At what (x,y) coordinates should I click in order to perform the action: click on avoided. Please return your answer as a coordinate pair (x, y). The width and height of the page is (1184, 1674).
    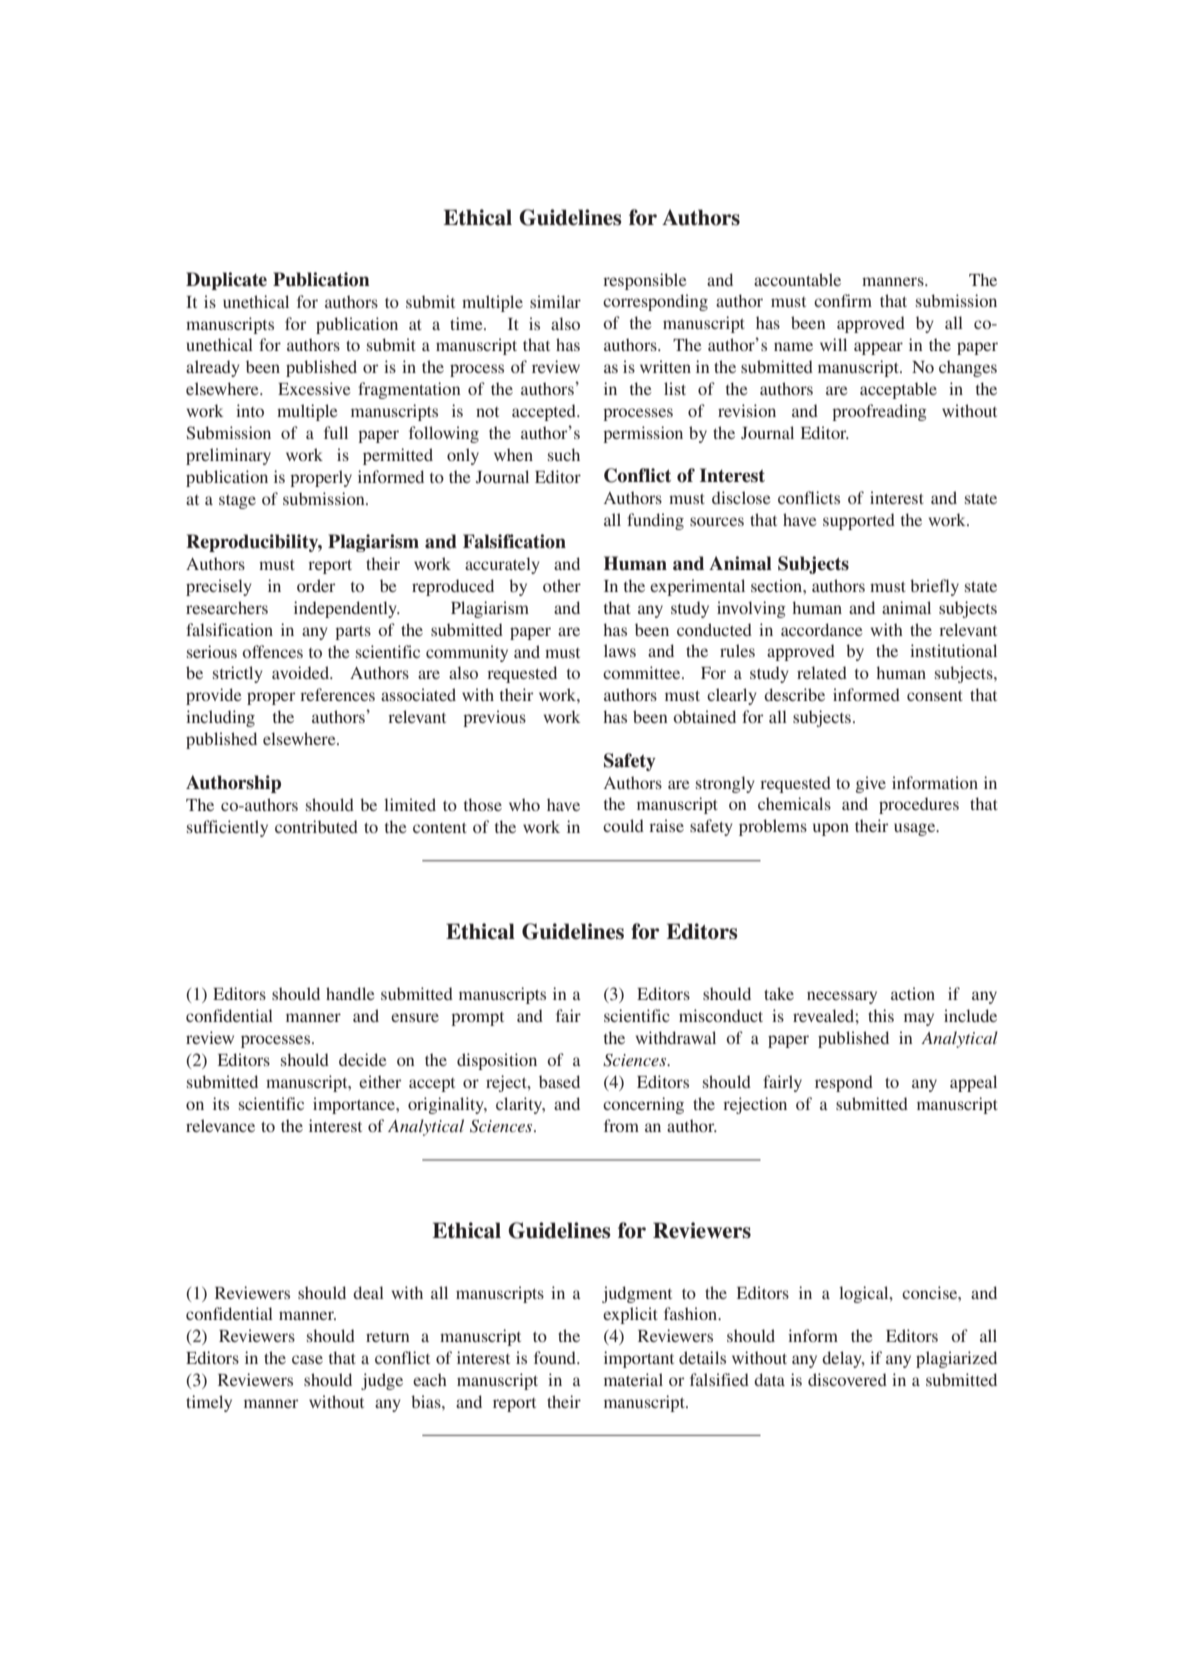
    Looking at the image, I should click on (302, 672).
